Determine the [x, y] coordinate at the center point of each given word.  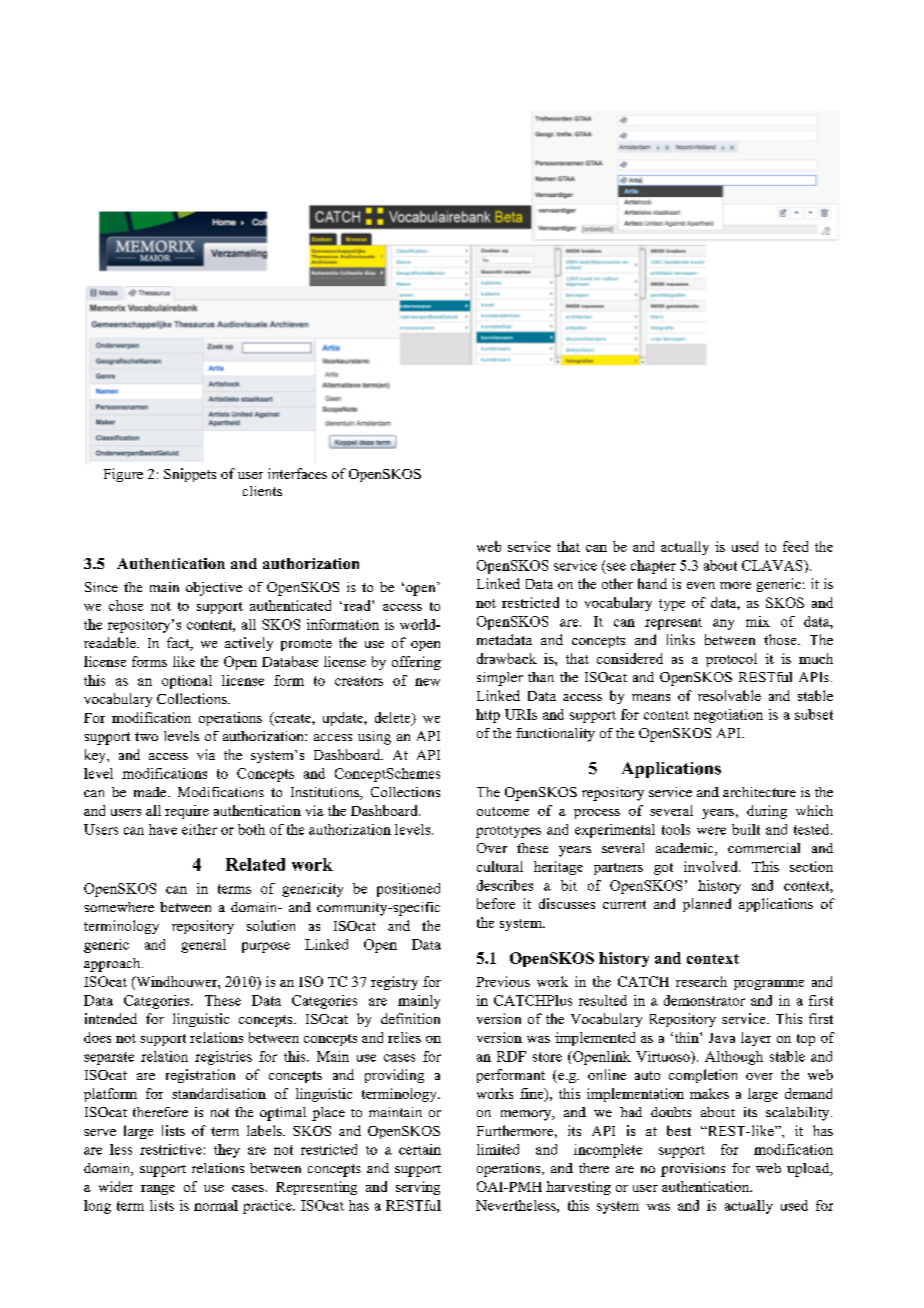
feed [795, 546]
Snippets [190, 475]
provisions [693, 1170]
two [146, 736]
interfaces [297, 473]
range [158, 1190]
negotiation [728, 716]
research [701, 981]
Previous [503, 981]
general [203, 946]
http [488, 716]
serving [418, 1188]
